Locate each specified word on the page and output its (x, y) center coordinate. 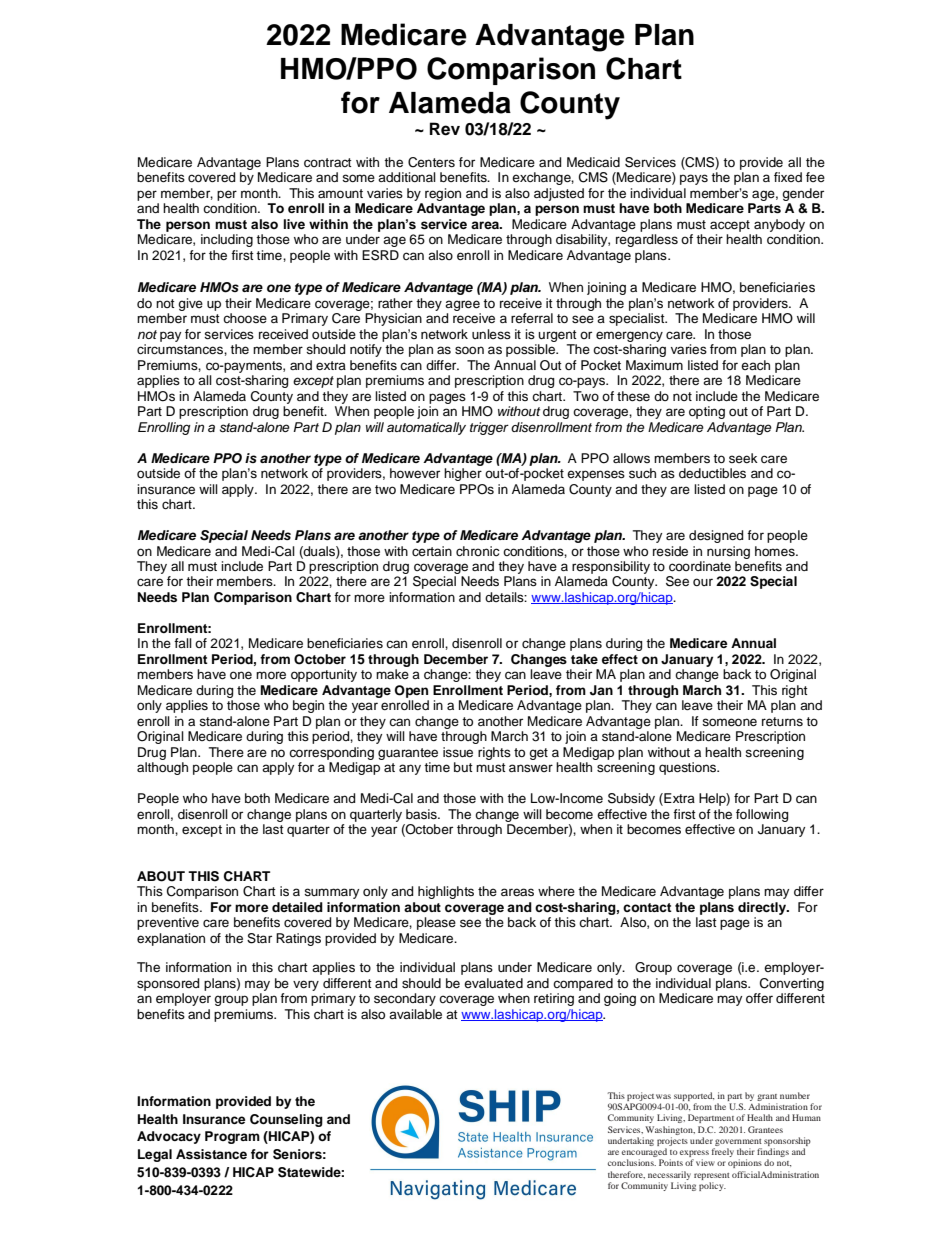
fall (183, 643)
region (443, 194)
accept (730, 226)
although (162, 768)
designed (716, 536)
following (762, 815)
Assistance (211, 1154)
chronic (478, 551)
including (227, 240)
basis (422, 814)
